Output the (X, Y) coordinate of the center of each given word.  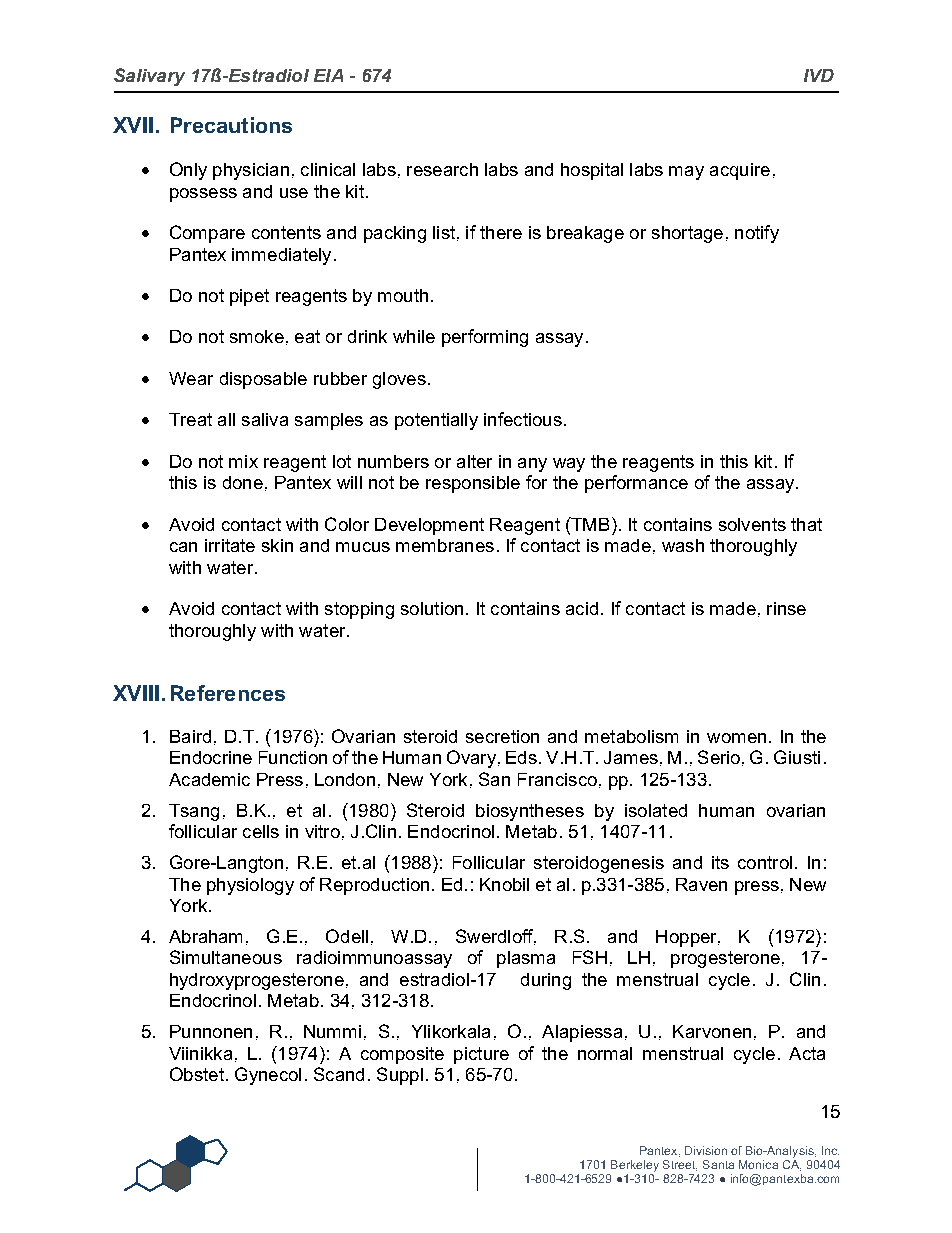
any (532, 465)
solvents (752, 524)
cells (261, 831)
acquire (740, 171)
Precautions (231, 125)
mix (243, 461)
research (442, 169)
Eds (521, 757)
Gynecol (268, 1076)
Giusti (797, 757)
